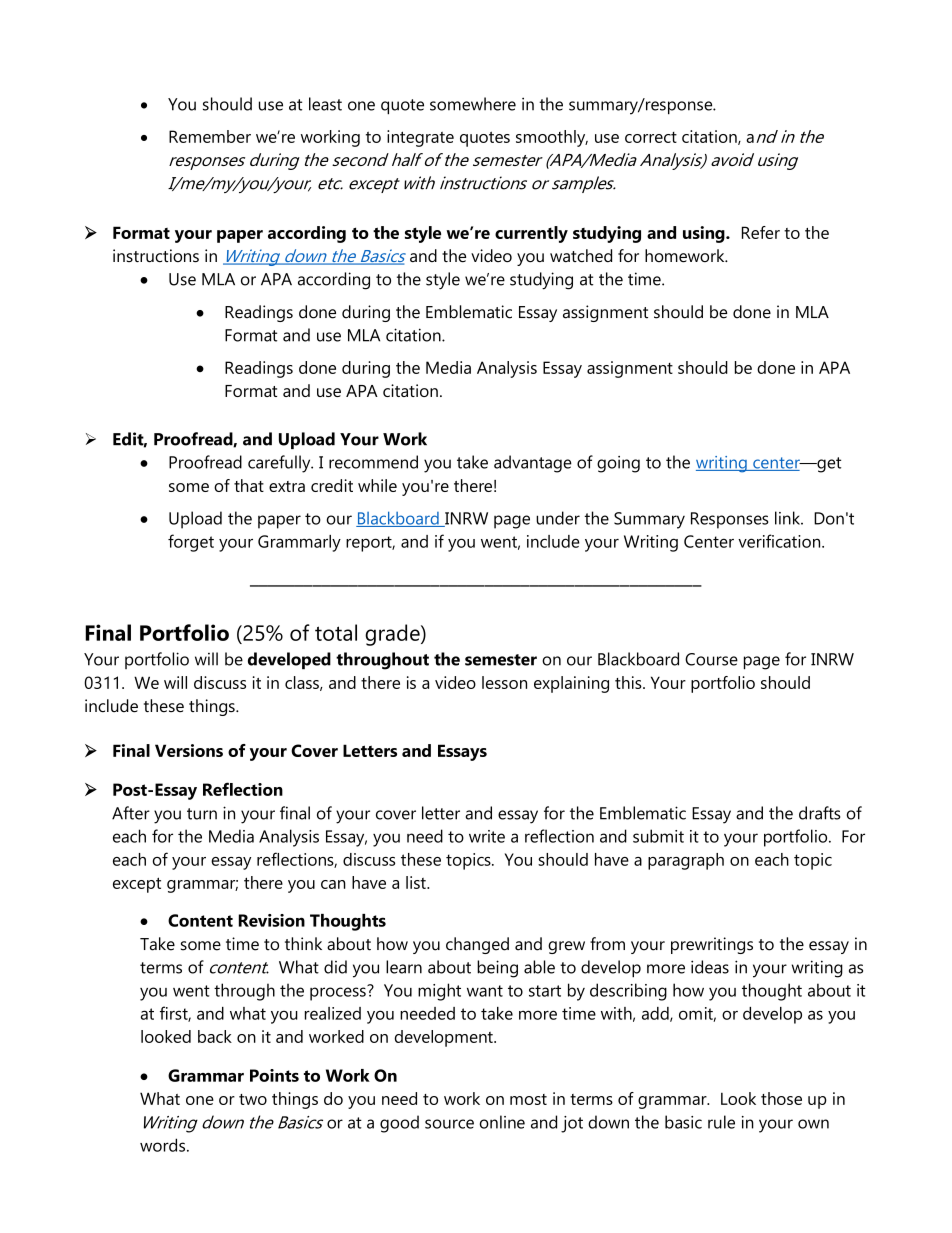 The image size is (952, 1233). Describe the element at coordinates (191, 543) in the image. I see `forget` at that location.
